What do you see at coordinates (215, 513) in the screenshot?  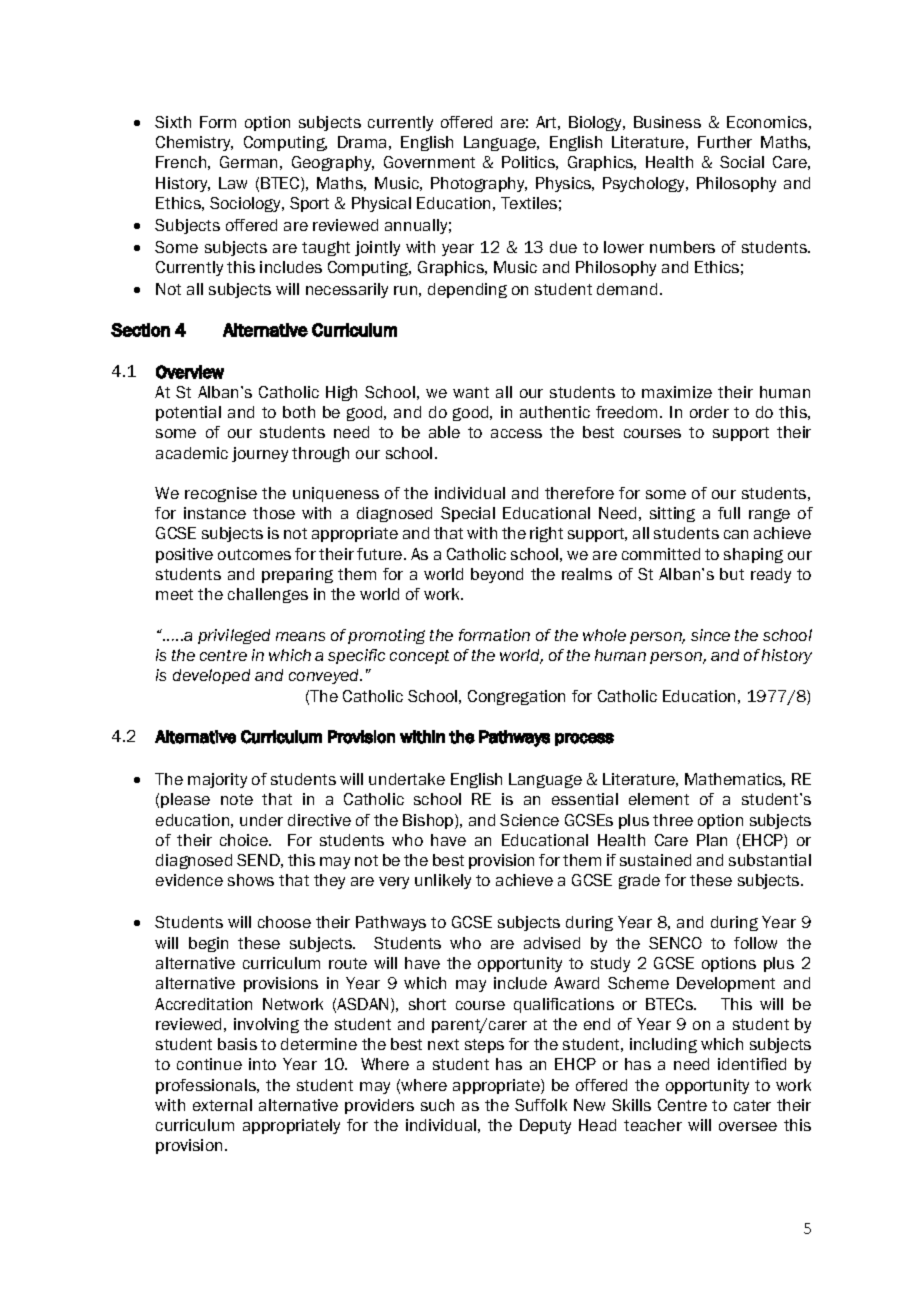 I see `instance` at bounding box center [215, 513].
